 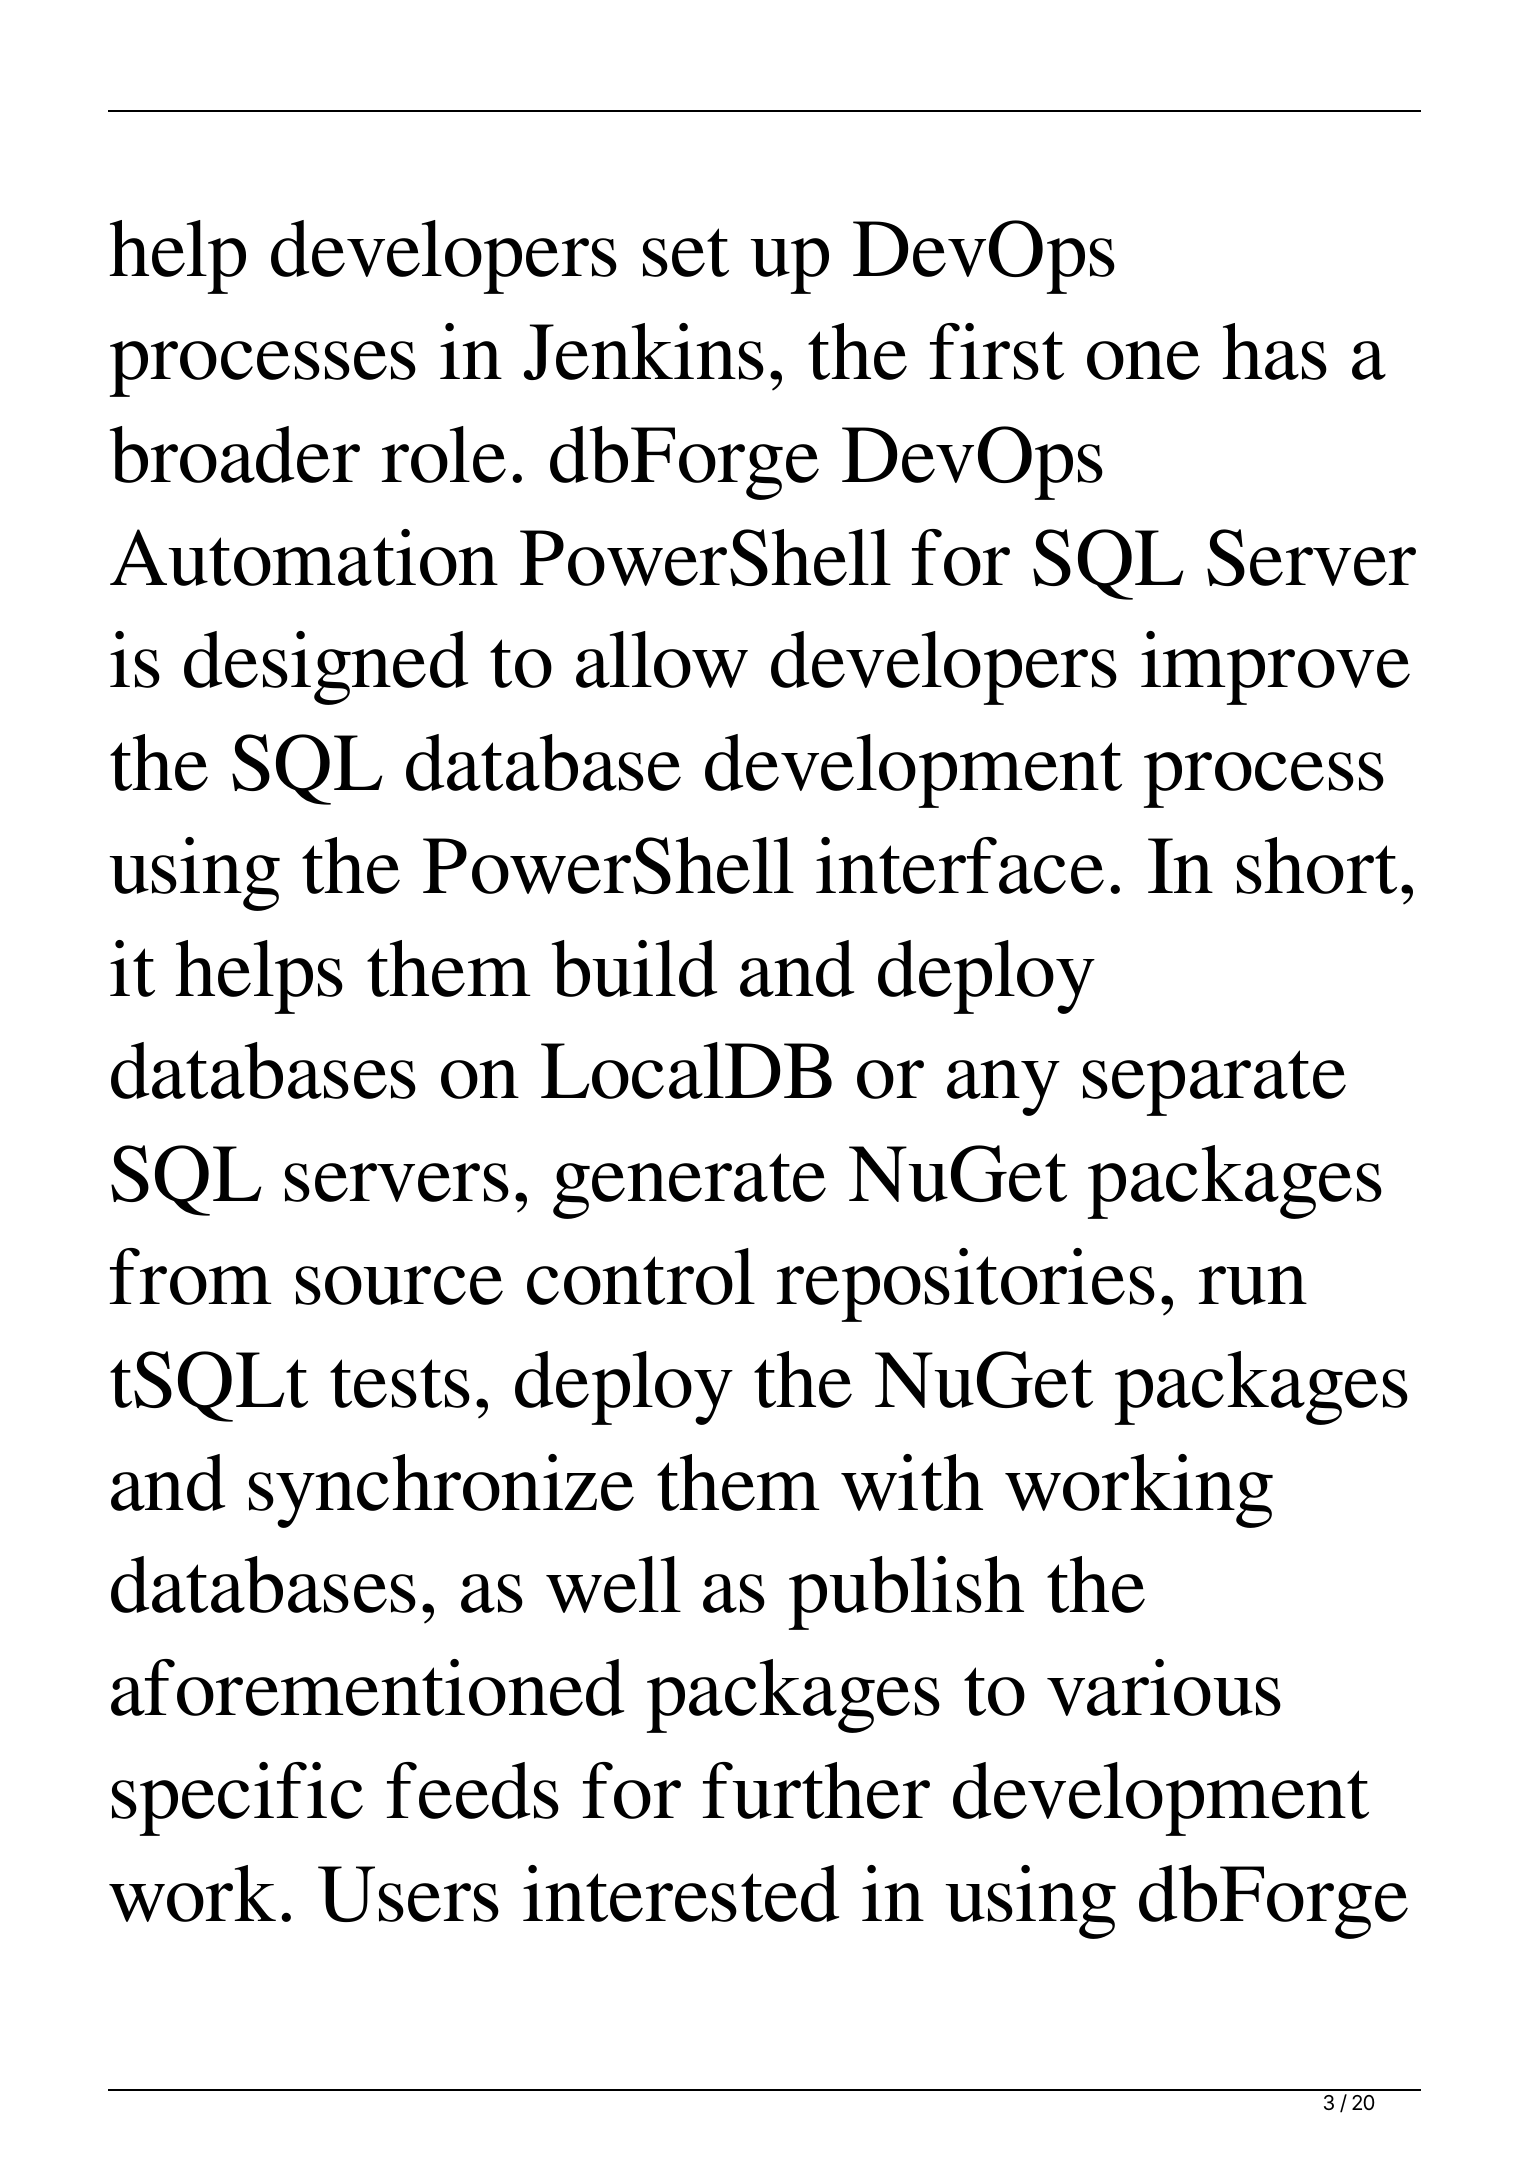 What do you see at coordinates (235, 454) in the page?
I see `broader` at bounding box center [235, 454].
